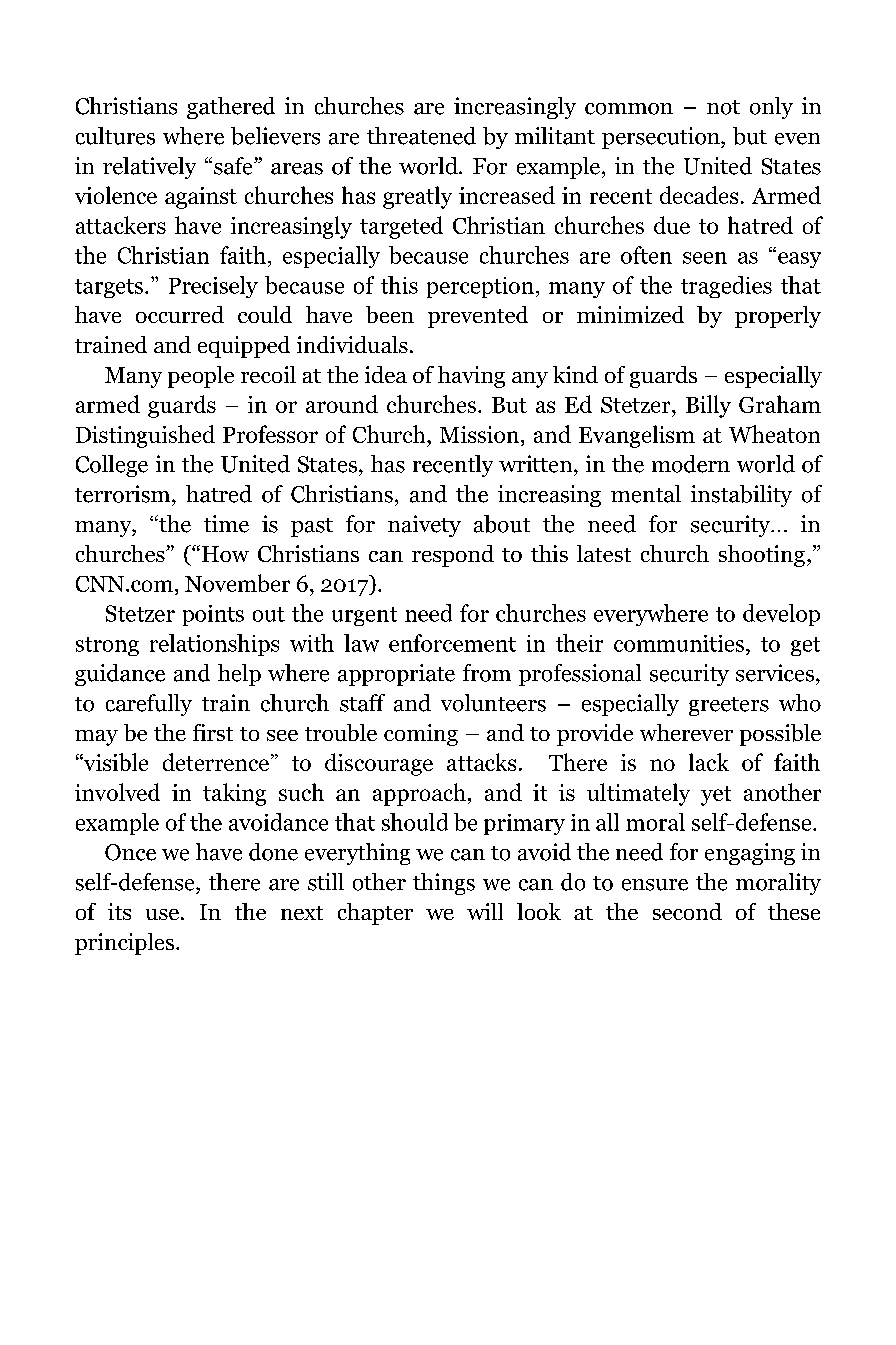  What do you see at coordinates (662, 138) in the screenshot?
I see `persecution` at bounding box center [662, 138].
